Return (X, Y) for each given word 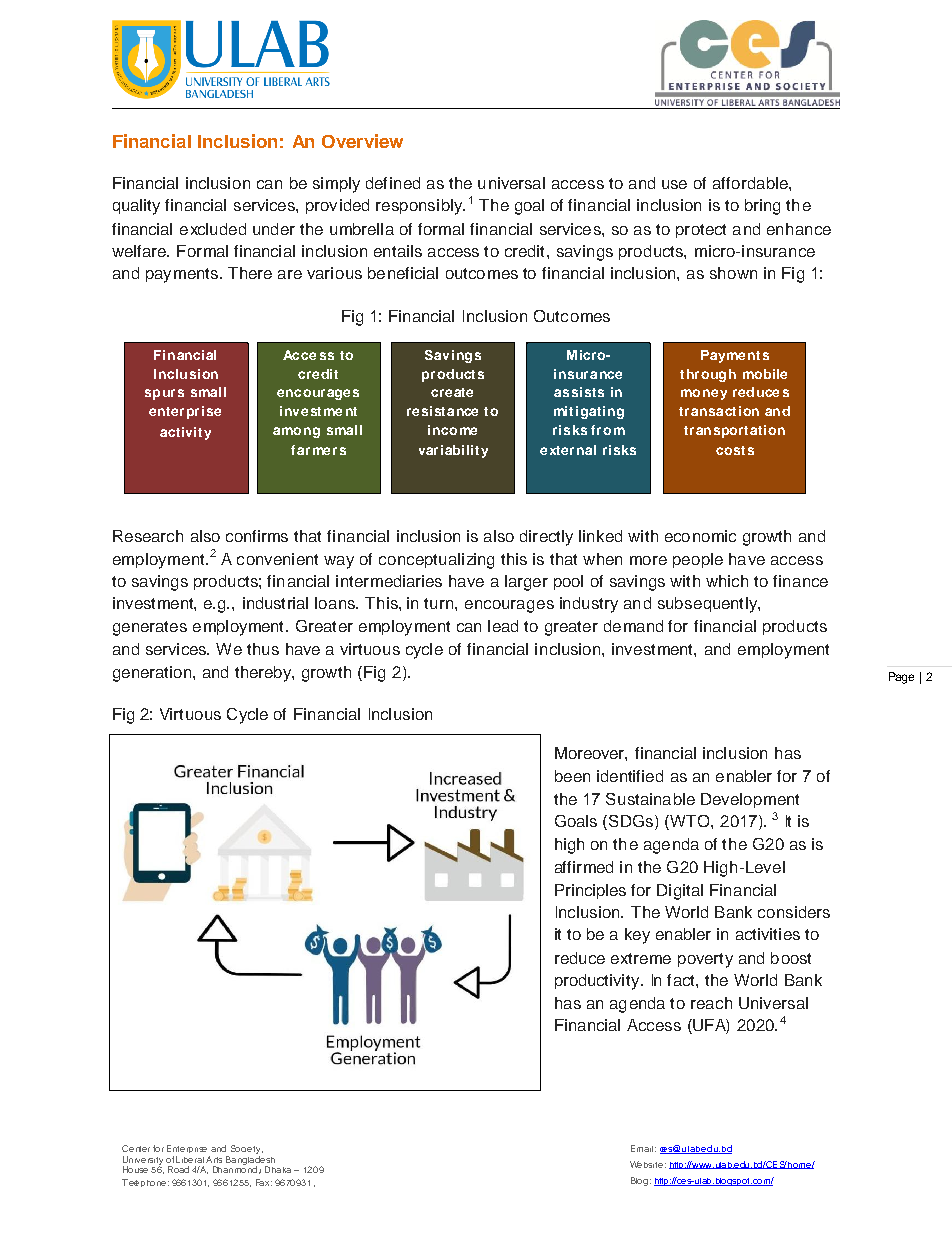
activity (185, 433)
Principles (590, 891)
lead (503, 626)
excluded (213, 229)
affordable (751, 183)
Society (247, 1149)
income (452, 430)
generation (153, 674)
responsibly (420, 207)
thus (263, 649)
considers (794, 912)
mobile (765, 374)
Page (901, 678)
